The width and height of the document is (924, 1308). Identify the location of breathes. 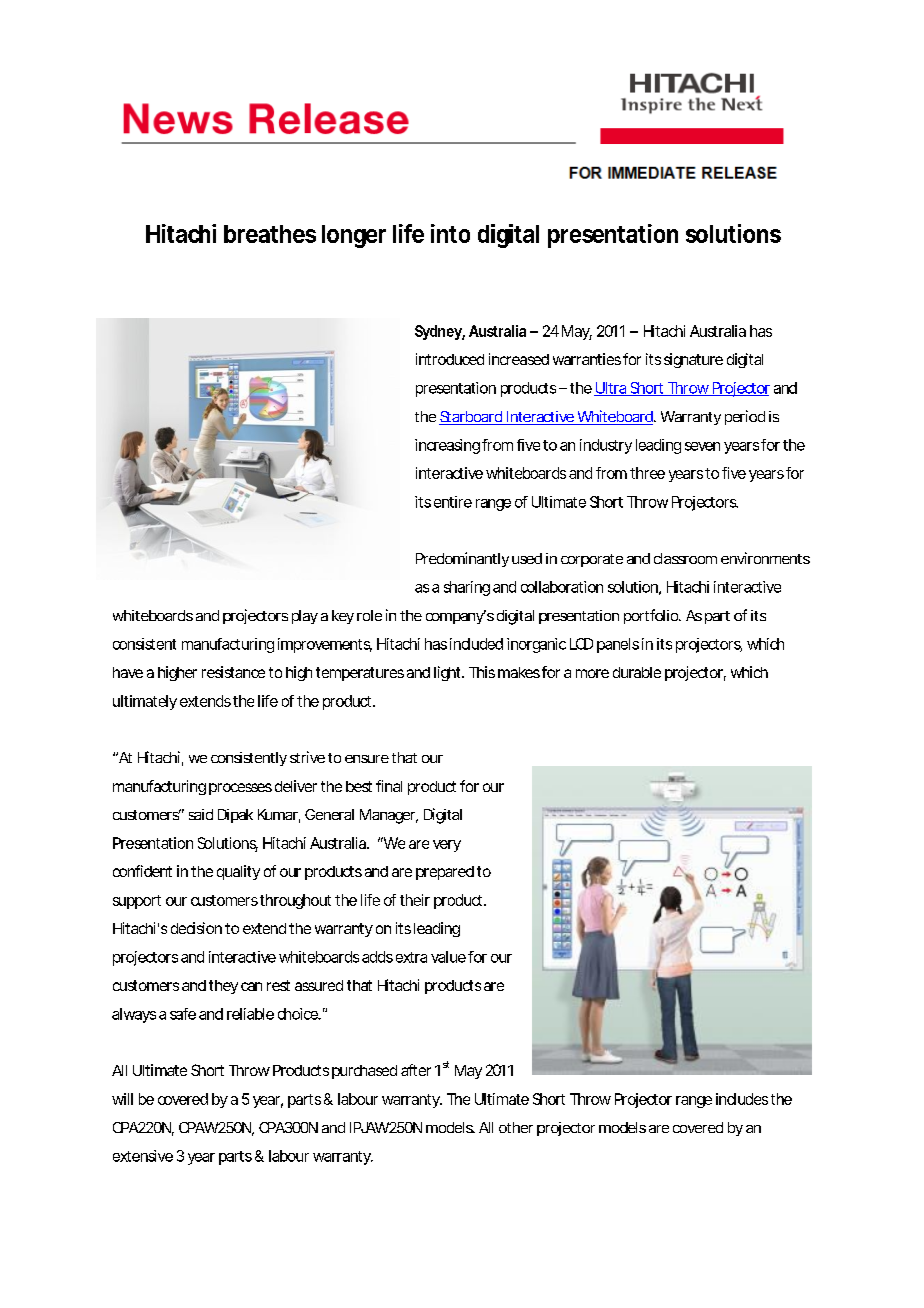
(270, 234).
